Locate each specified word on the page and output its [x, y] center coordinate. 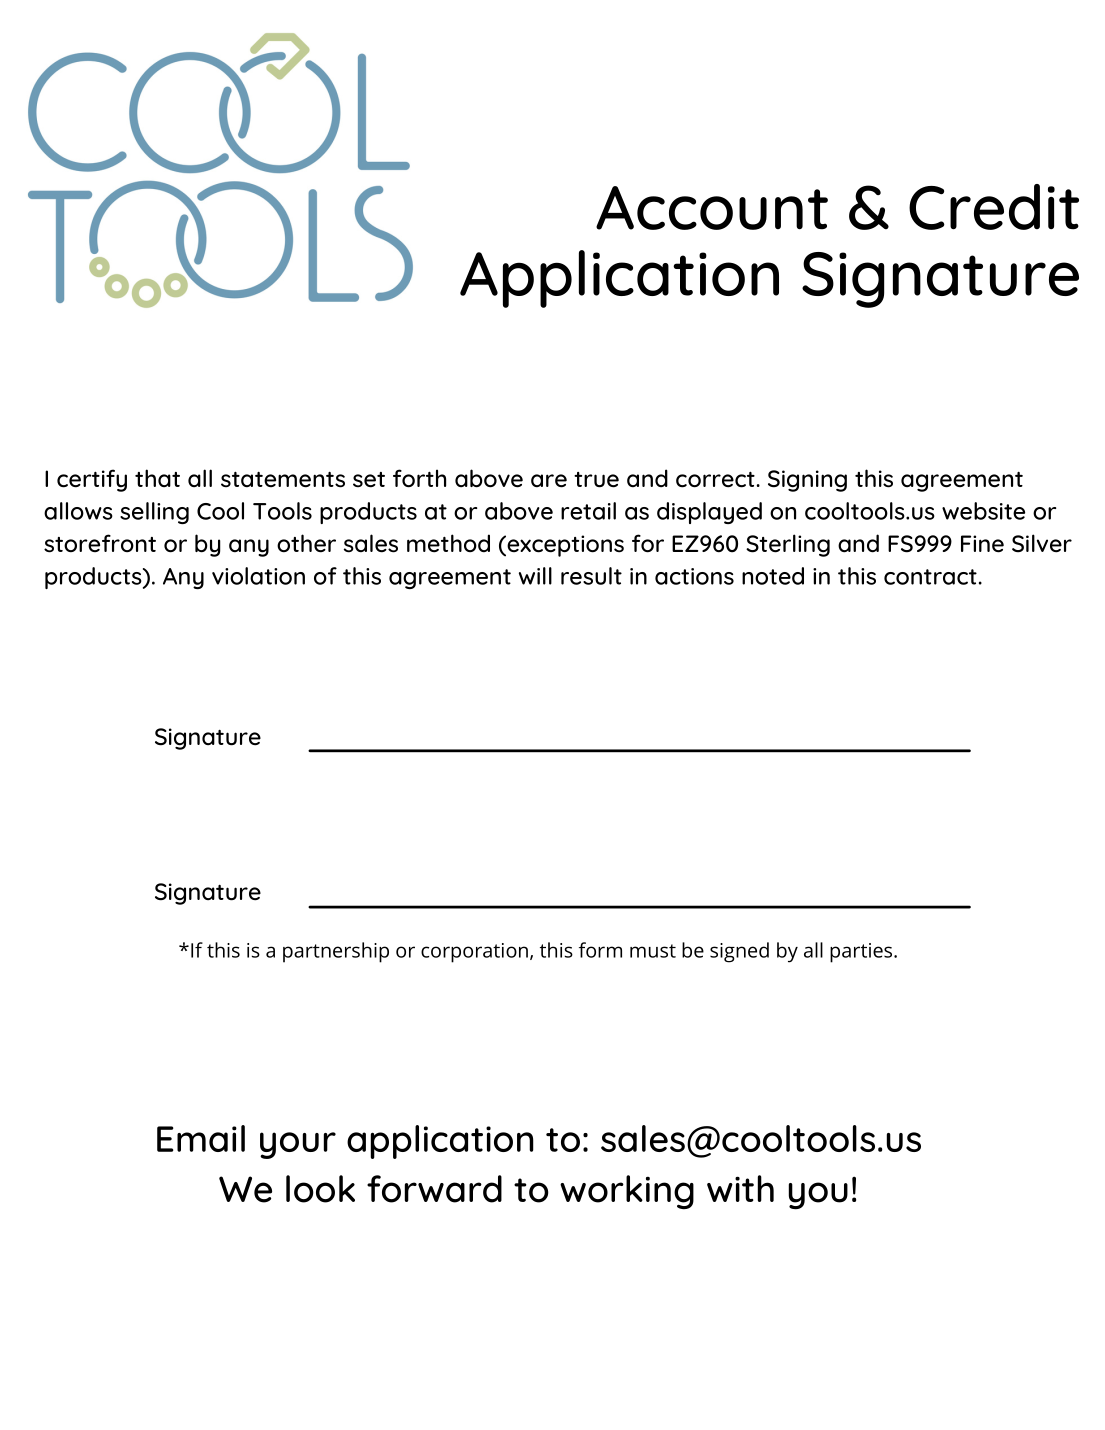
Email [201, 1138]
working [627, 1192]
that [157, 478]
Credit [994, 207]
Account [712, 208]
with [740, 1188]
